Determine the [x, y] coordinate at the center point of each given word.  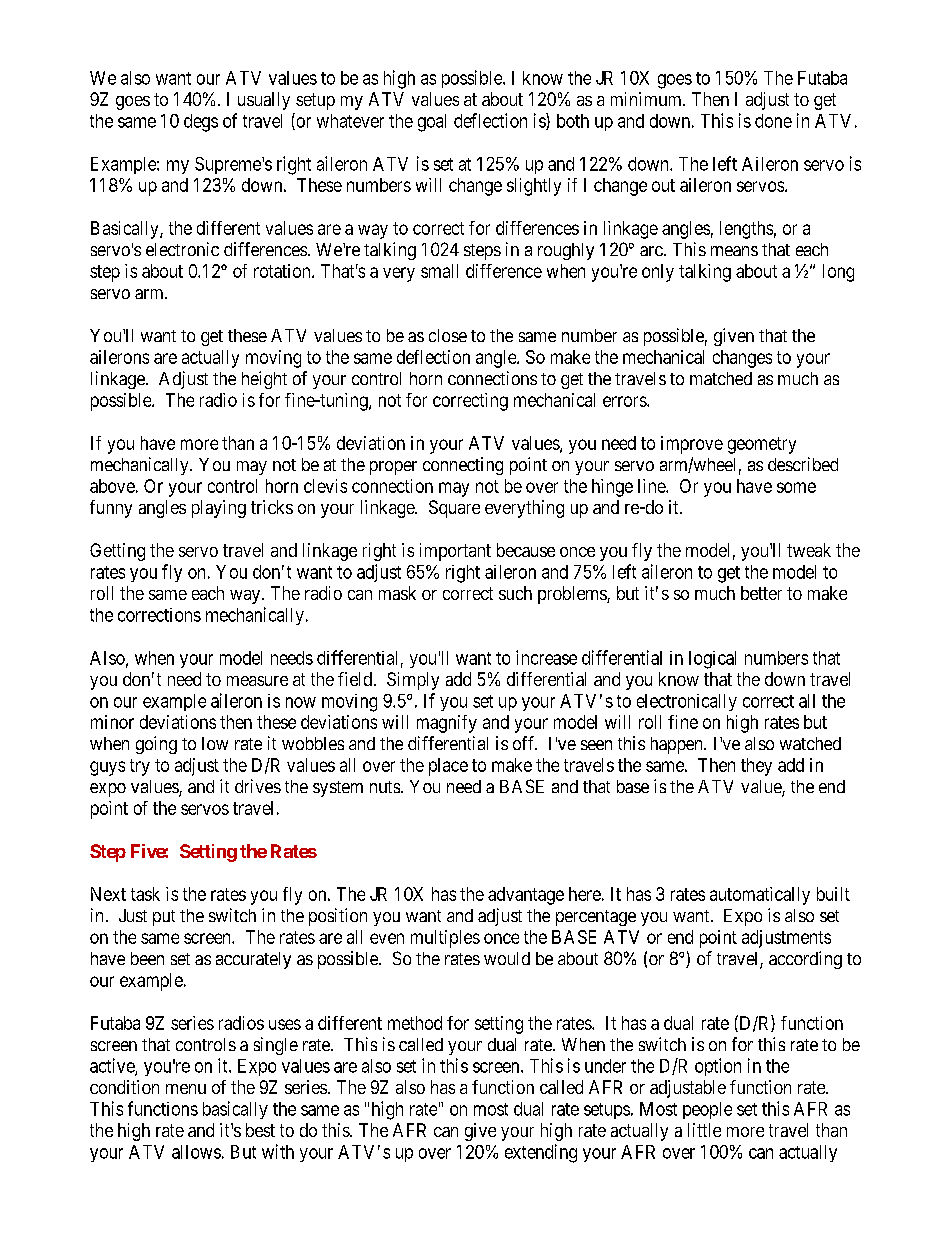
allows [196, 1152]
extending [541, 1153]
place [448, 767]
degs [201, 123]
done [773, 121]
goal [432, 123]
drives [258, 786]
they [756, 767]
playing [219, 509]
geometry [762, 445]
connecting [463, 466]
